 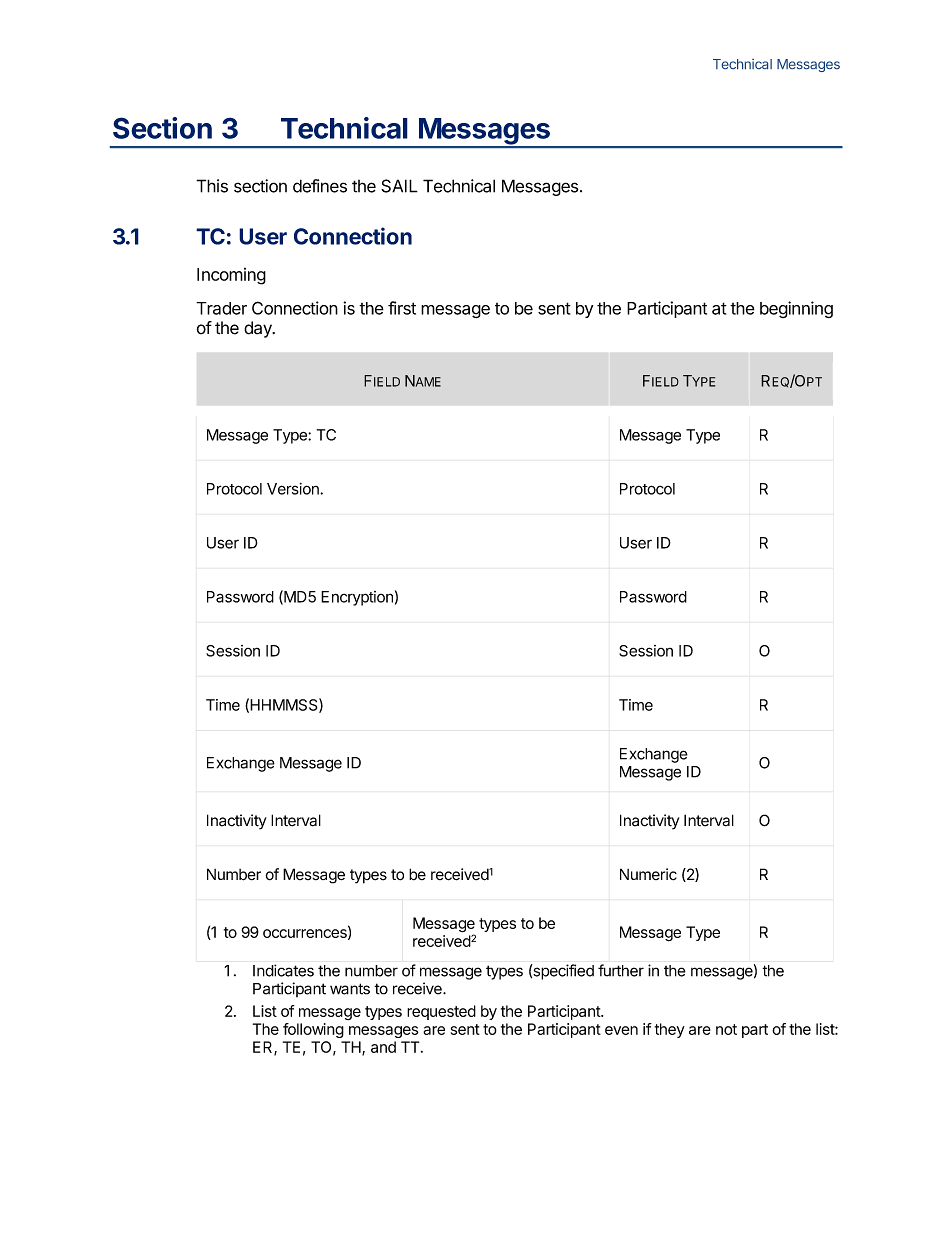 I want to click on defines, so click(x=320, y=186).
